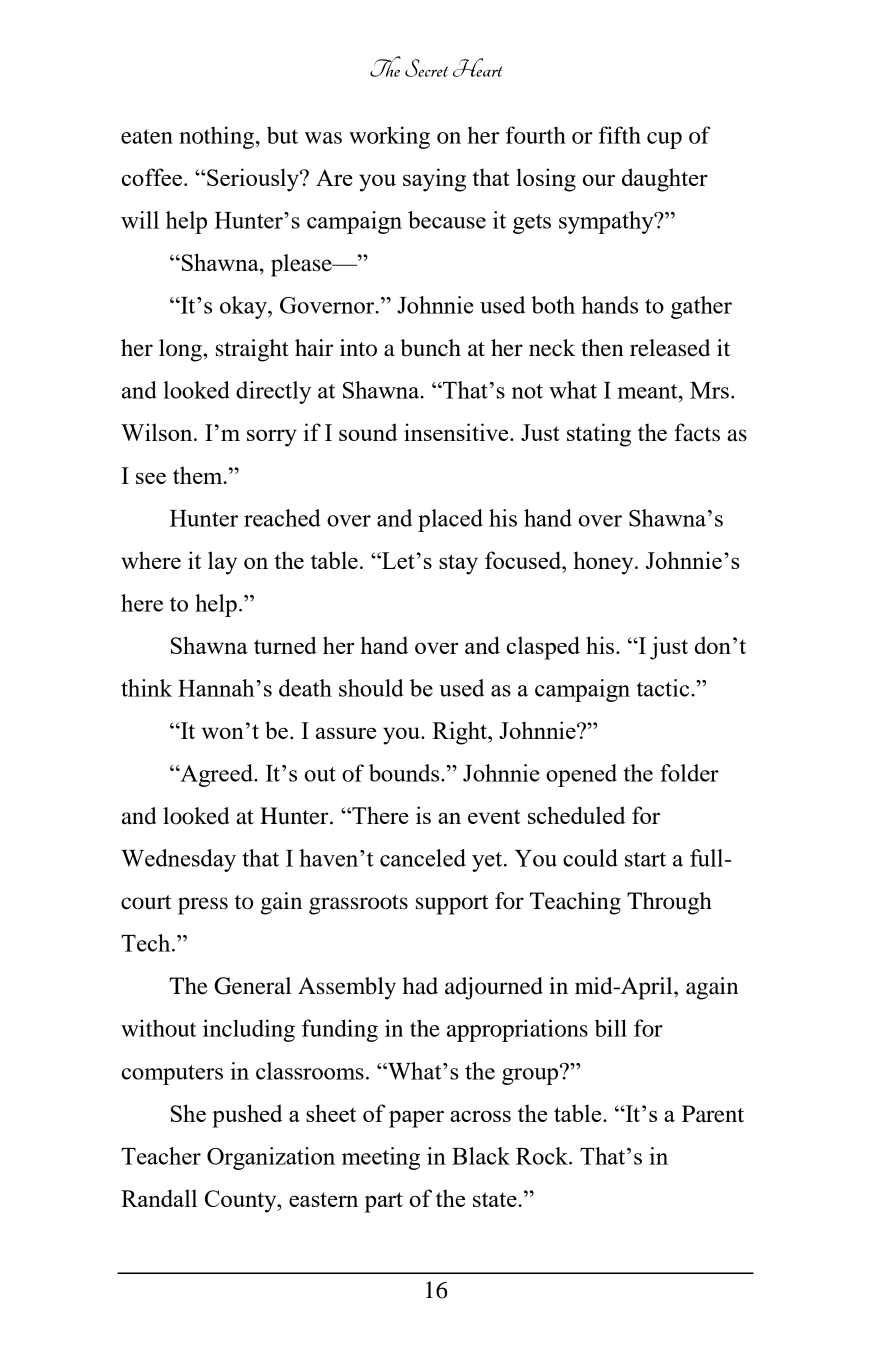  What do you see at coordinates (452, 905) in the document?
I see `support` at bounding box center [452, 905].
